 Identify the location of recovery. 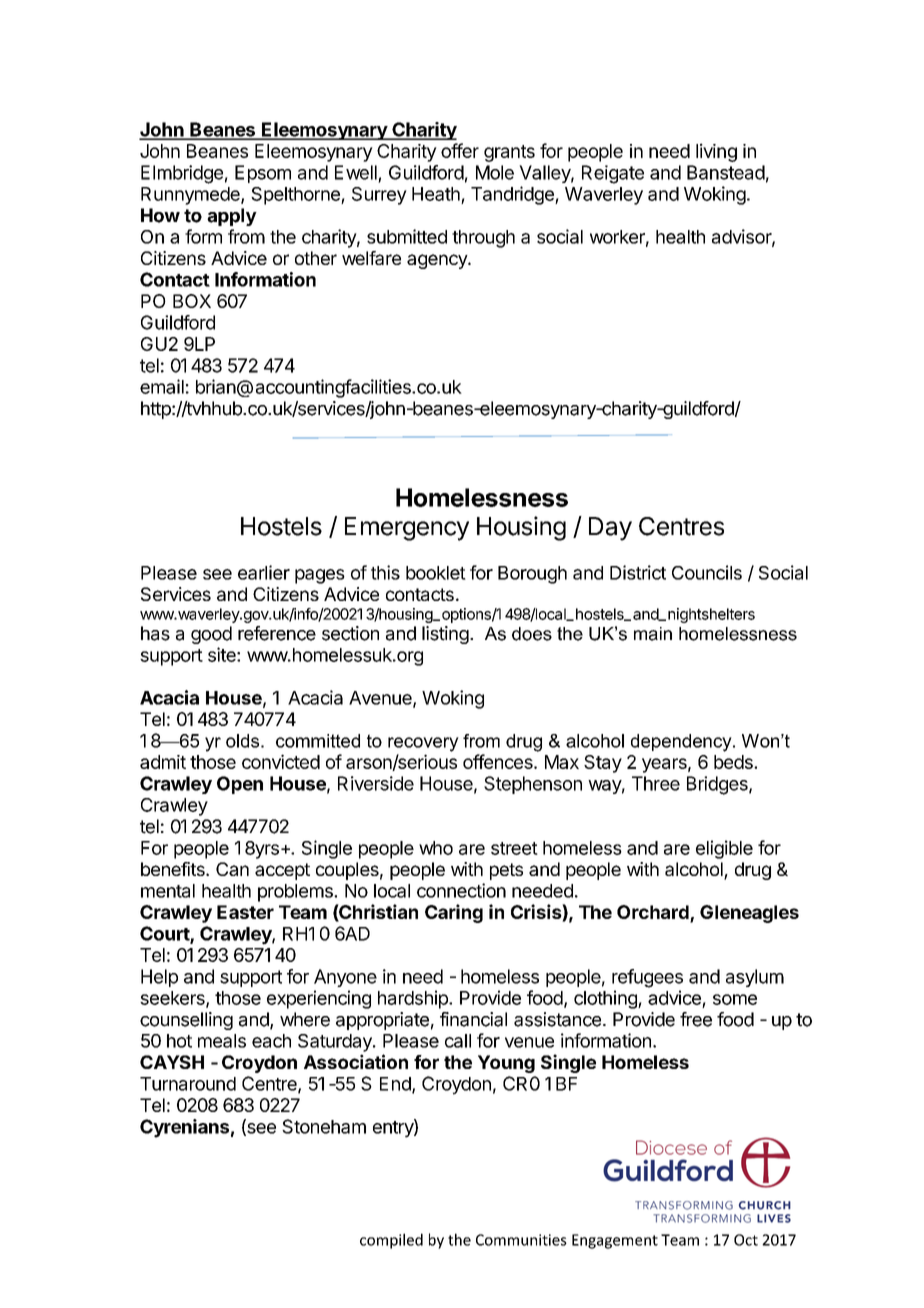
(423, 744).
